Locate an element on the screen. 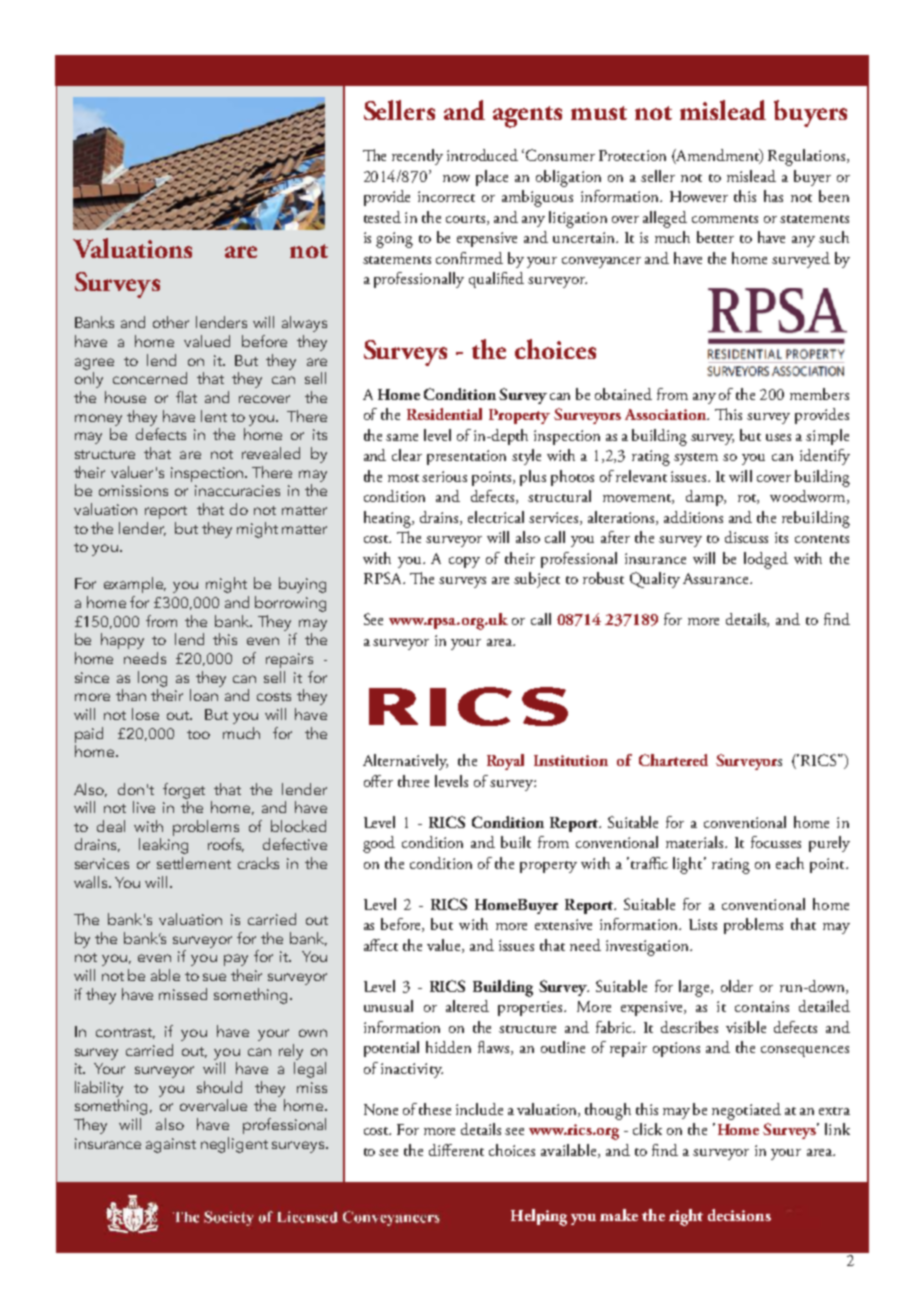  tested is located at coordinates (382, 217).
